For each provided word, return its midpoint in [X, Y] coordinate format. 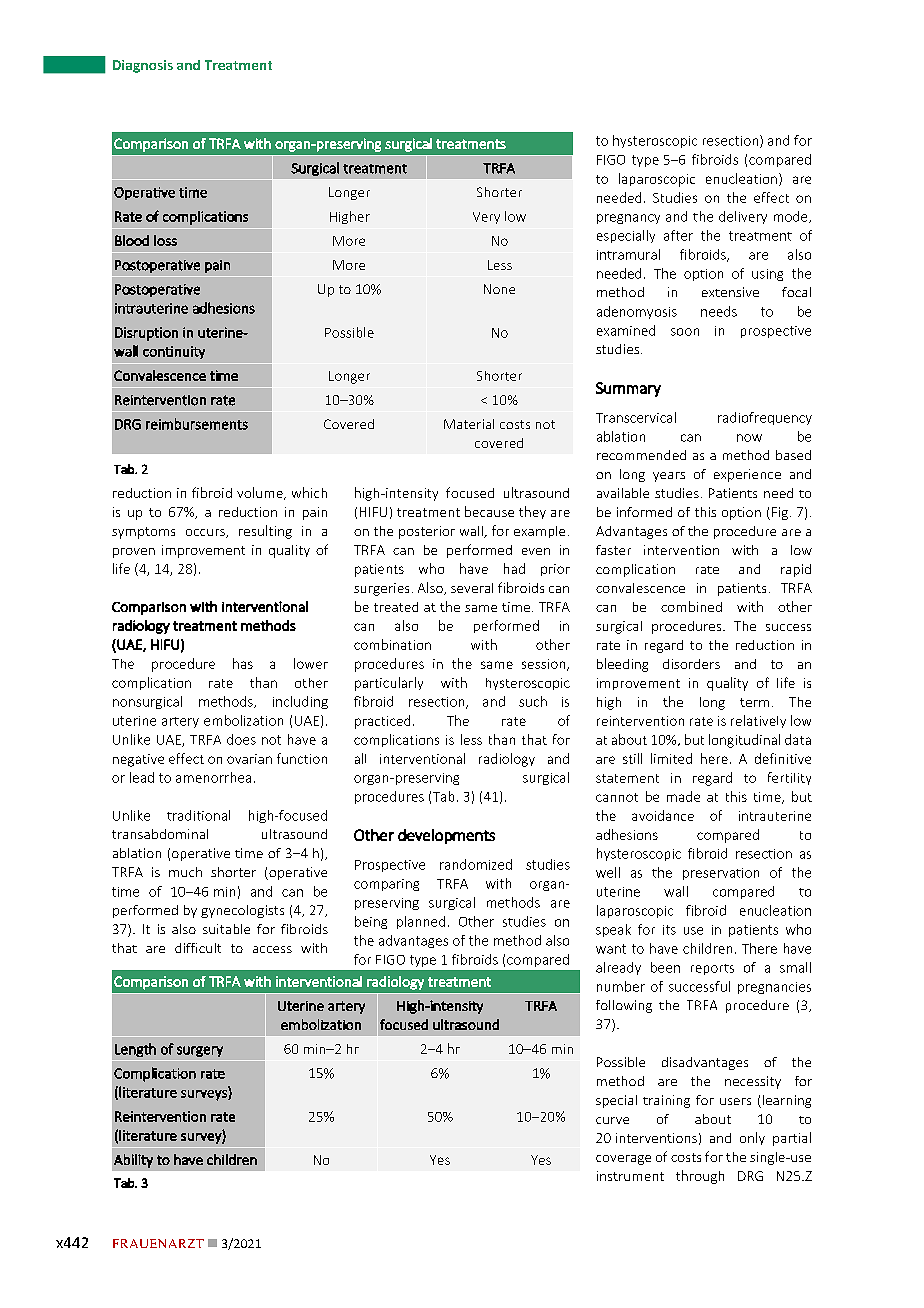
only [752, 1138]
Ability [133, 1161]
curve [612, 1120]
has [243, 663]
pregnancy [628, 219]
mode [792, 217]
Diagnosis [143, 66]
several [472, 588]
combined [691, 606]
